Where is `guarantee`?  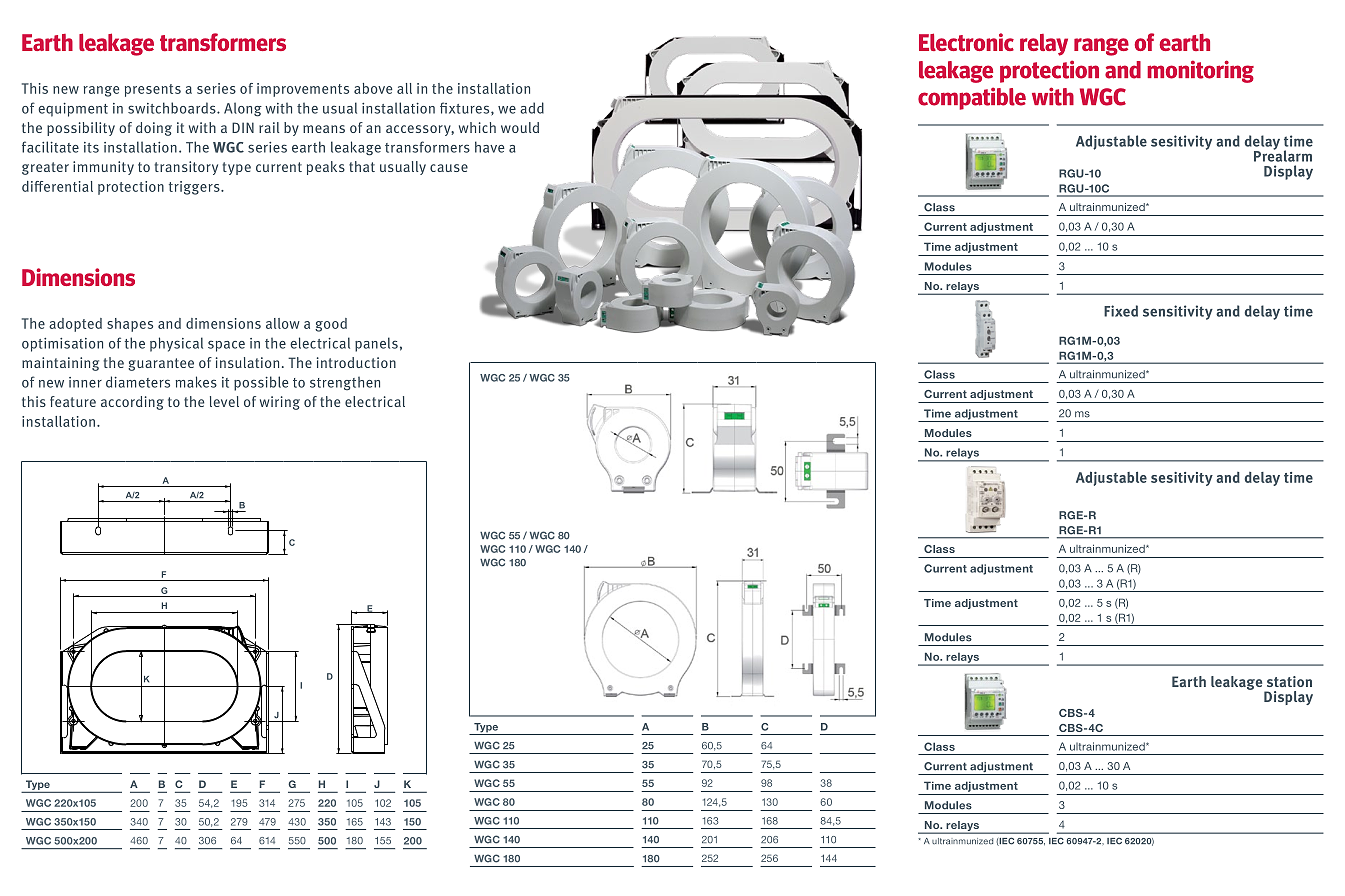
guarantee is located at coordinates (161, 364).
